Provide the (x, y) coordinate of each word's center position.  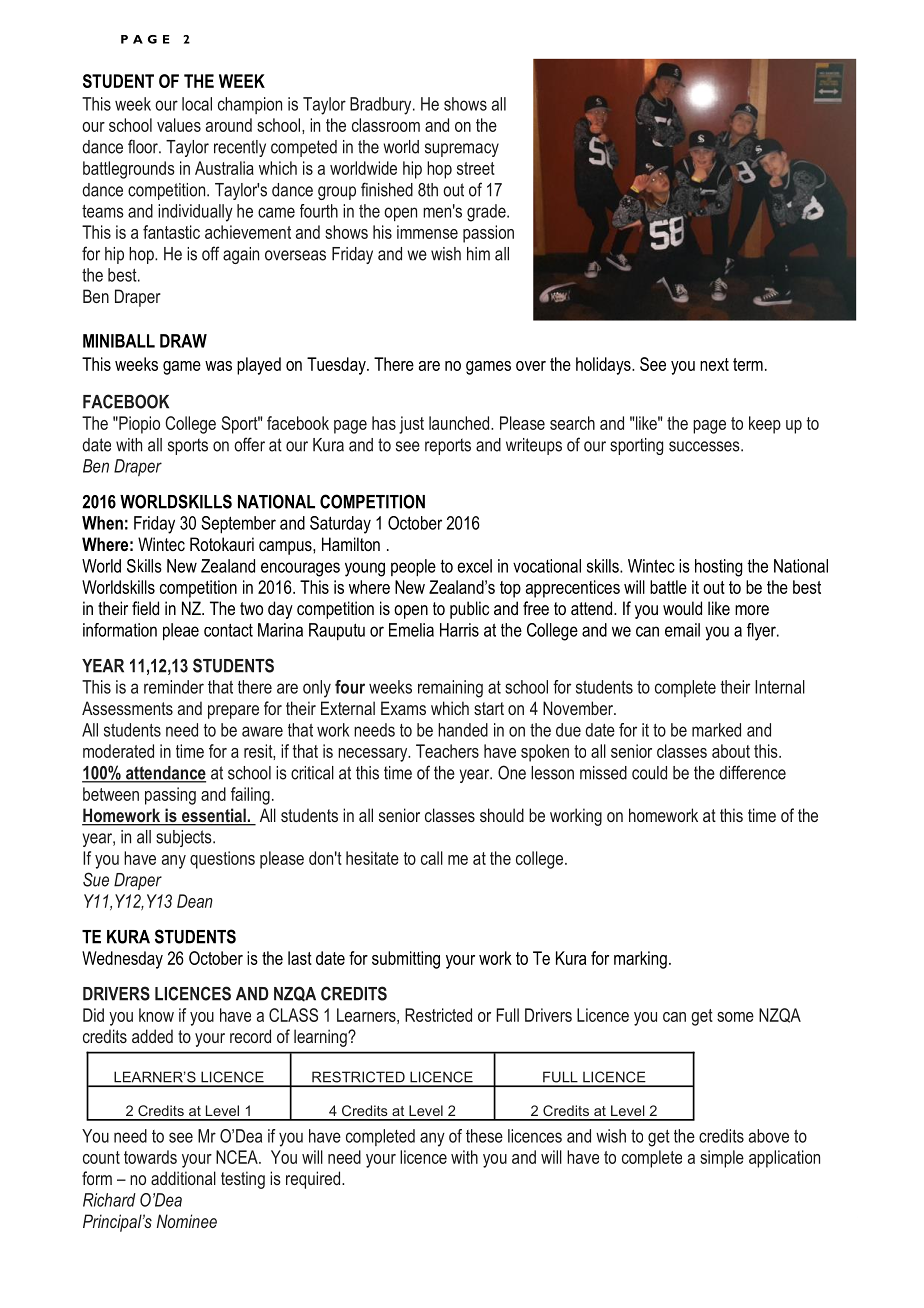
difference (752, 772)
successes (705, 446)
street (476, 168)
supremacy (462, 150)
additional (183, 1178)
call (432, 858)
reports (448, 446)
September (238, 525)
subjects (185, 838)
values (179, 125)
